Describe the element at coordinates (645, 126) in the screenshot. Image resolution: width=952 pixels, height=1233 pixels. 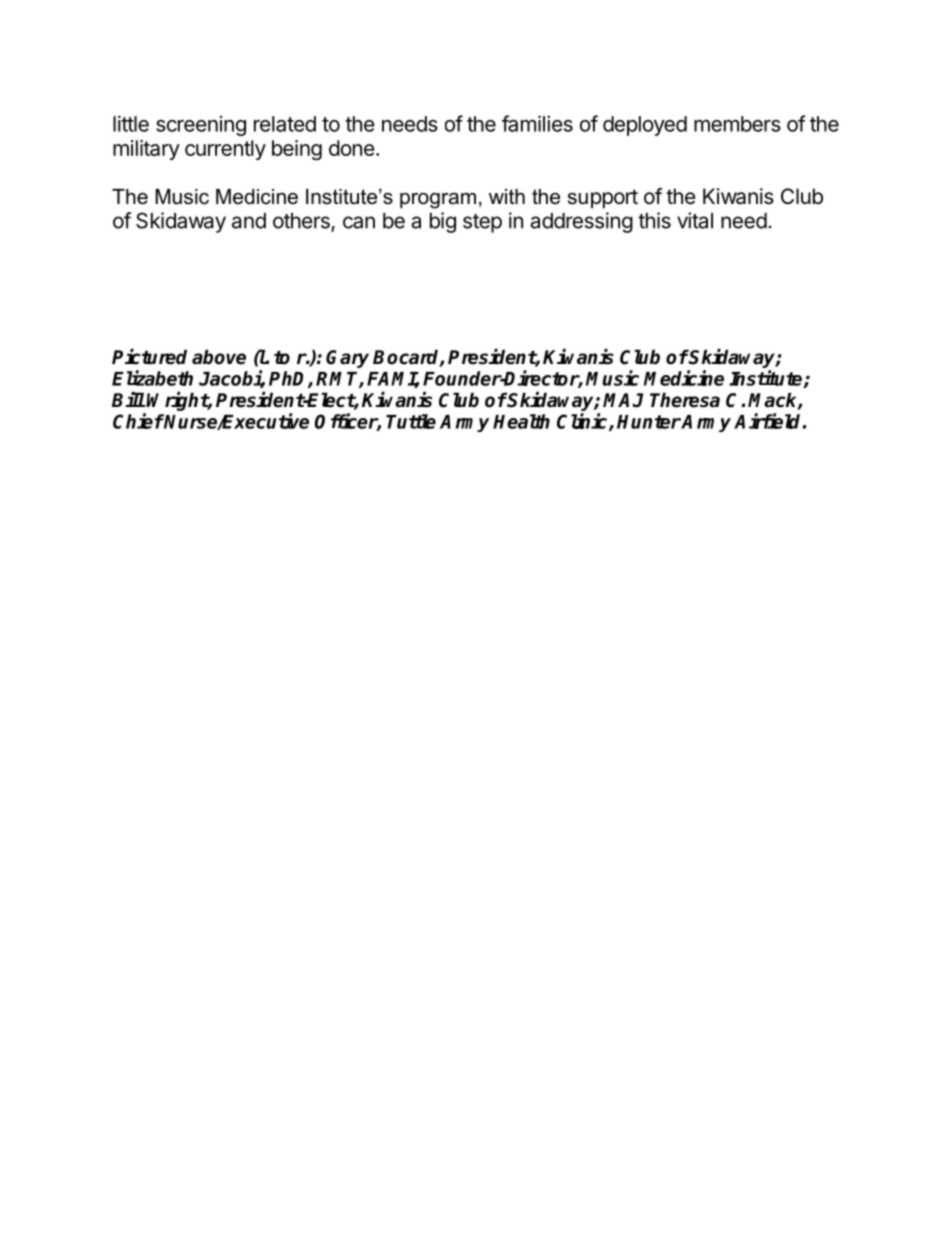
I see `deployed` at that location.
